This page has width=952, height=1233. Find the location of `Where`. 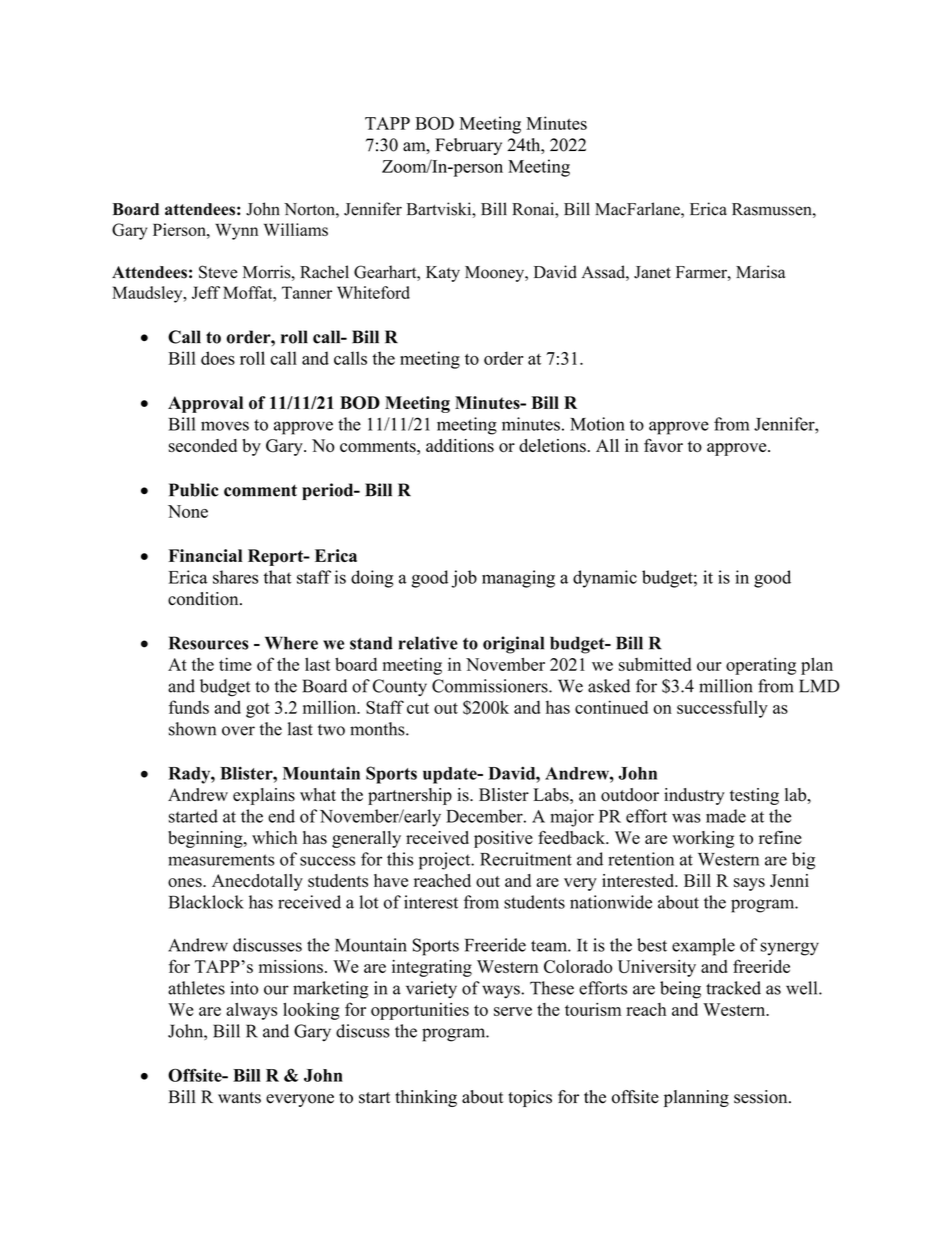

Where is located at coordinates (291, 643).
